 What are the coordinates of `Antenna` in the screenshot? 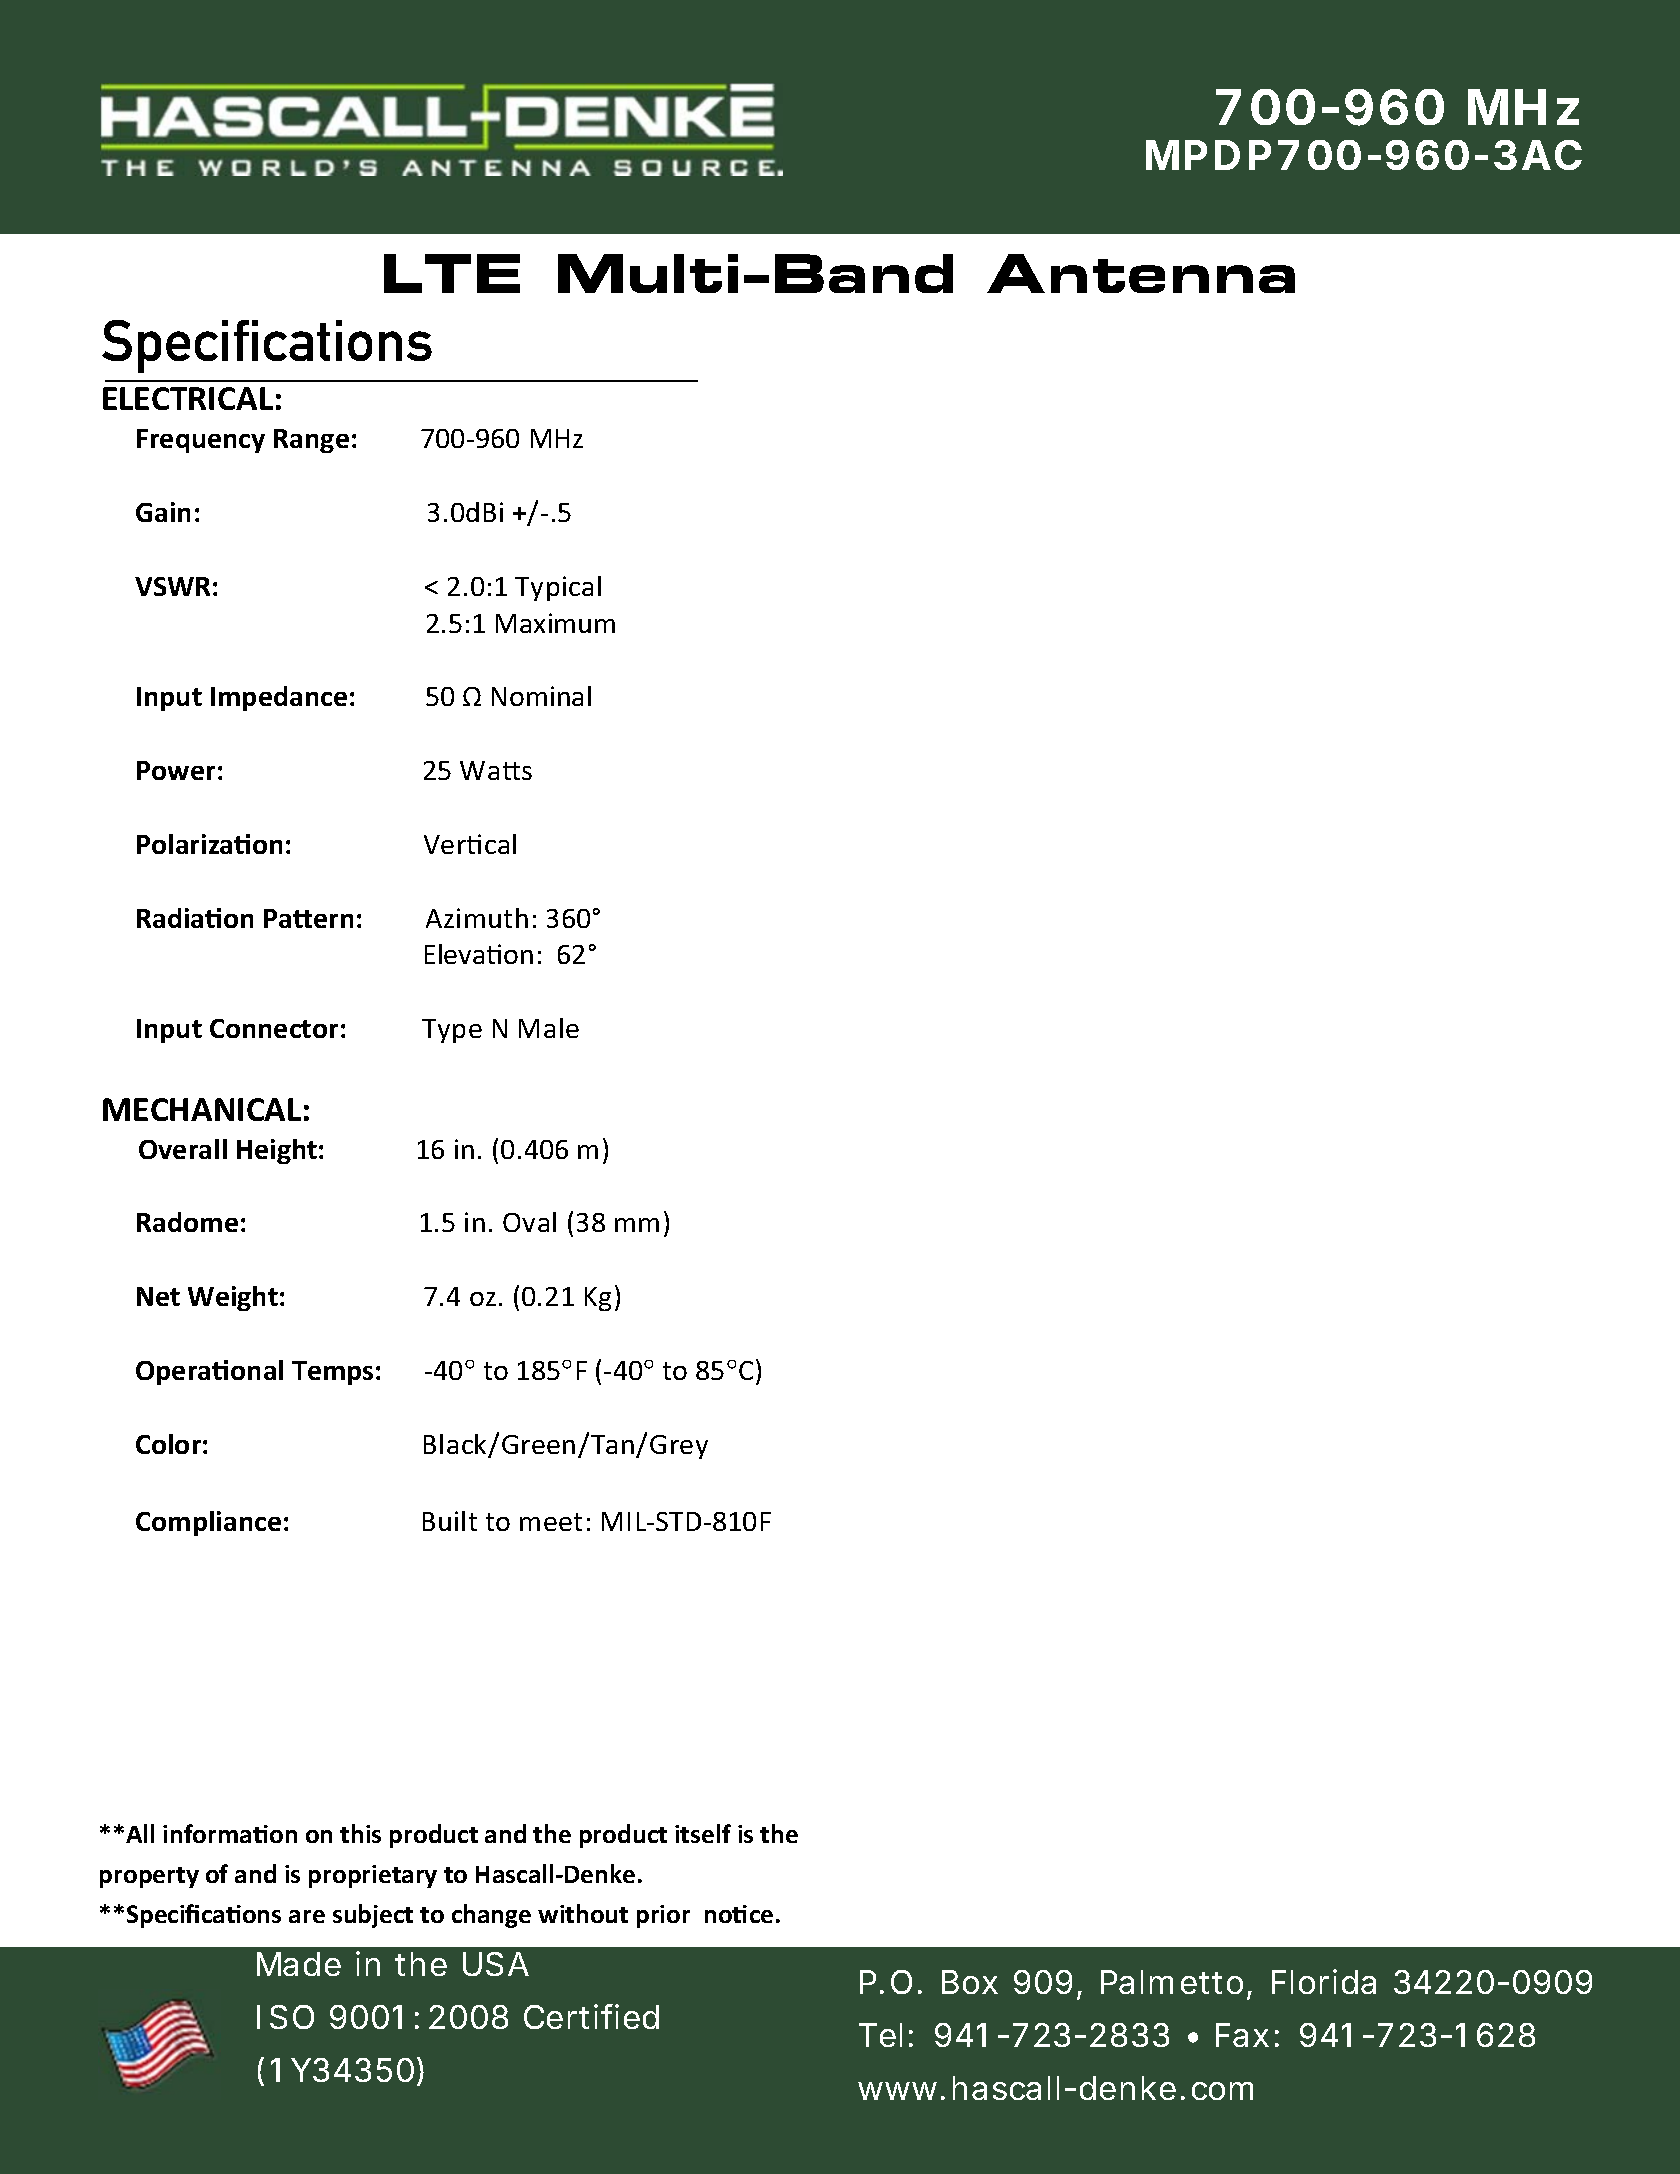 It's located at (1141, 273).
